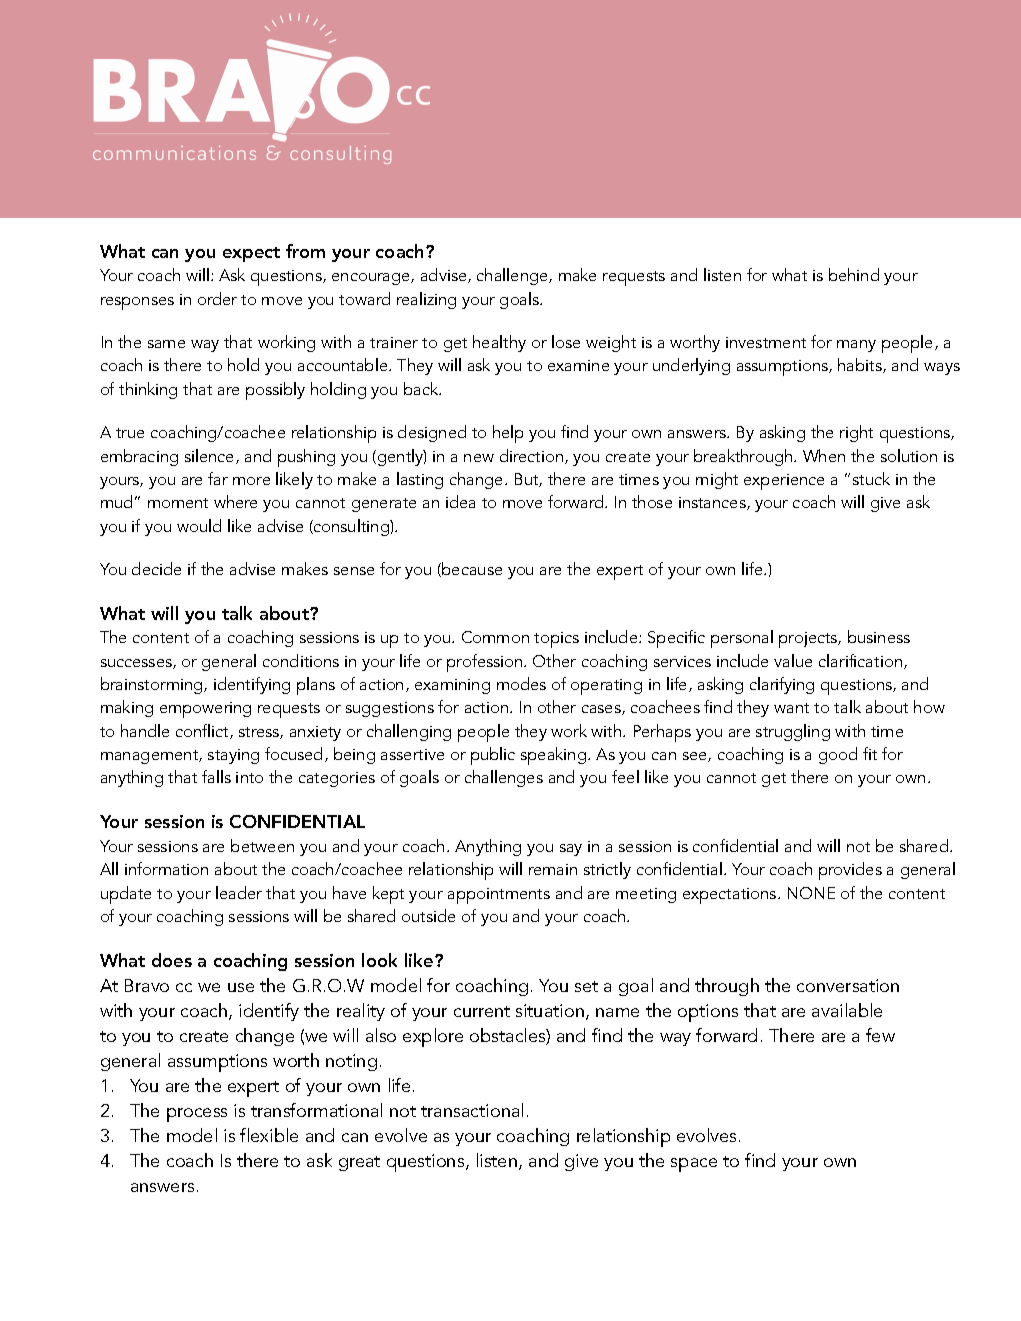 The height and width of the document is (1321, 1021). Describe the element at coordinates (880, 1035) in the document. I see `few` at that location.
